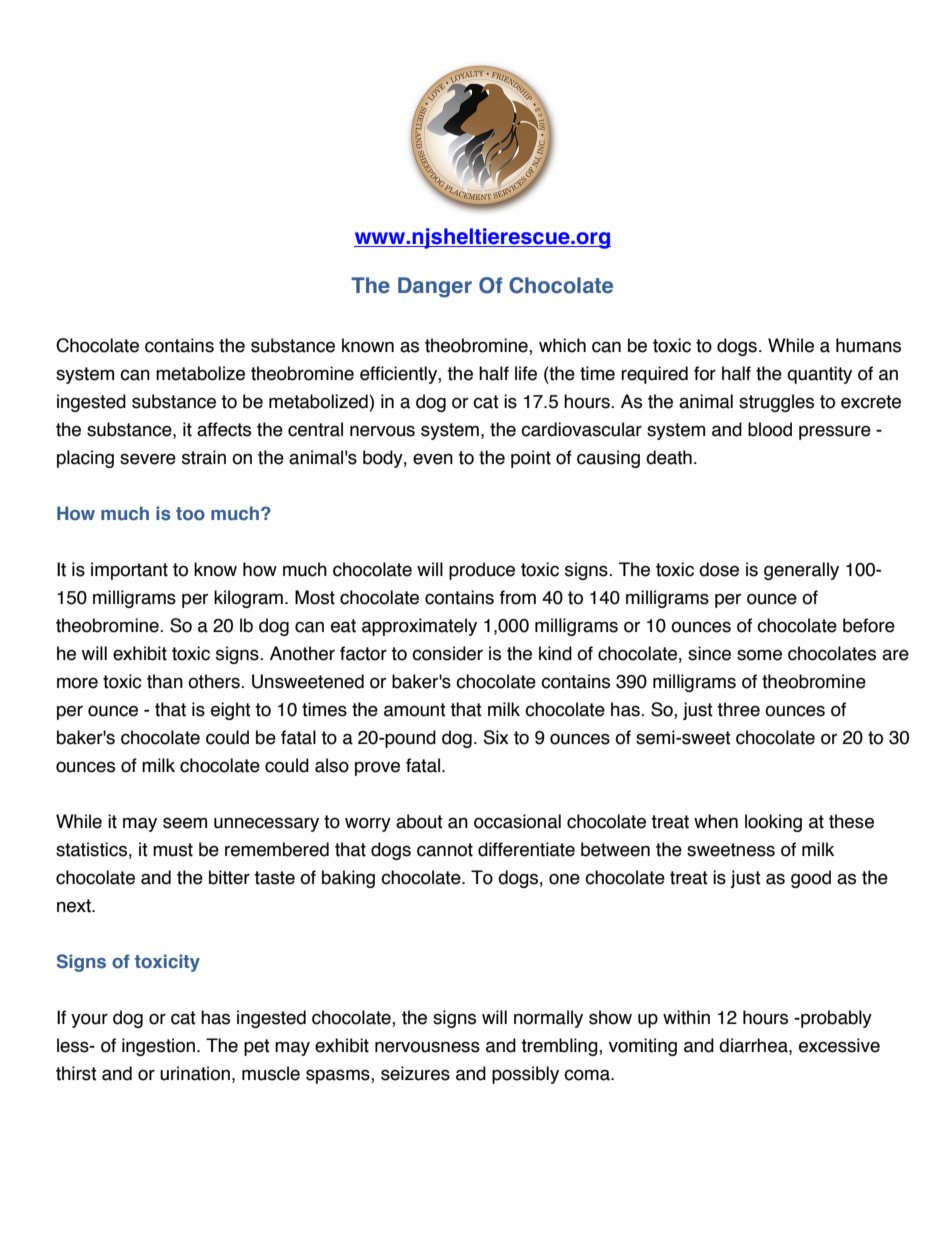 The image size is (952, 1233). What do you see at coordinates (868, 345) in the screenshot?
I see `humans` at bounding box center [868, 345].
